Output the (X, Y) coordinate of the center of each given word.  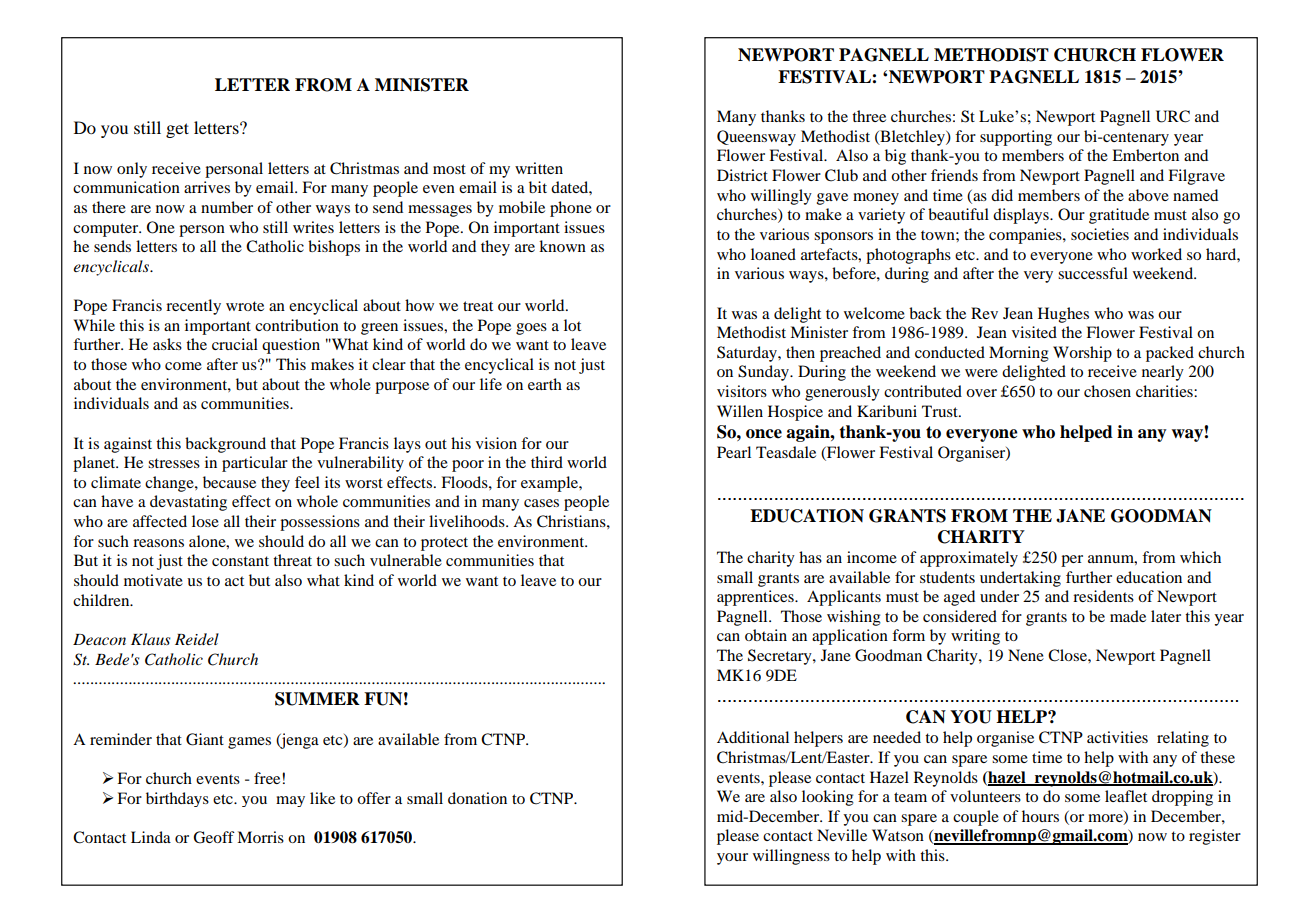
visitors (742, 391)
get (177, 130)
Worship (1082, 354)
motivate (153, 580)
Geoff (214, 837)
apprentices (756, 598)
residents (1103, 596)
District (742, 175)
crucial (235, 344)
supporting (1016, 138)
